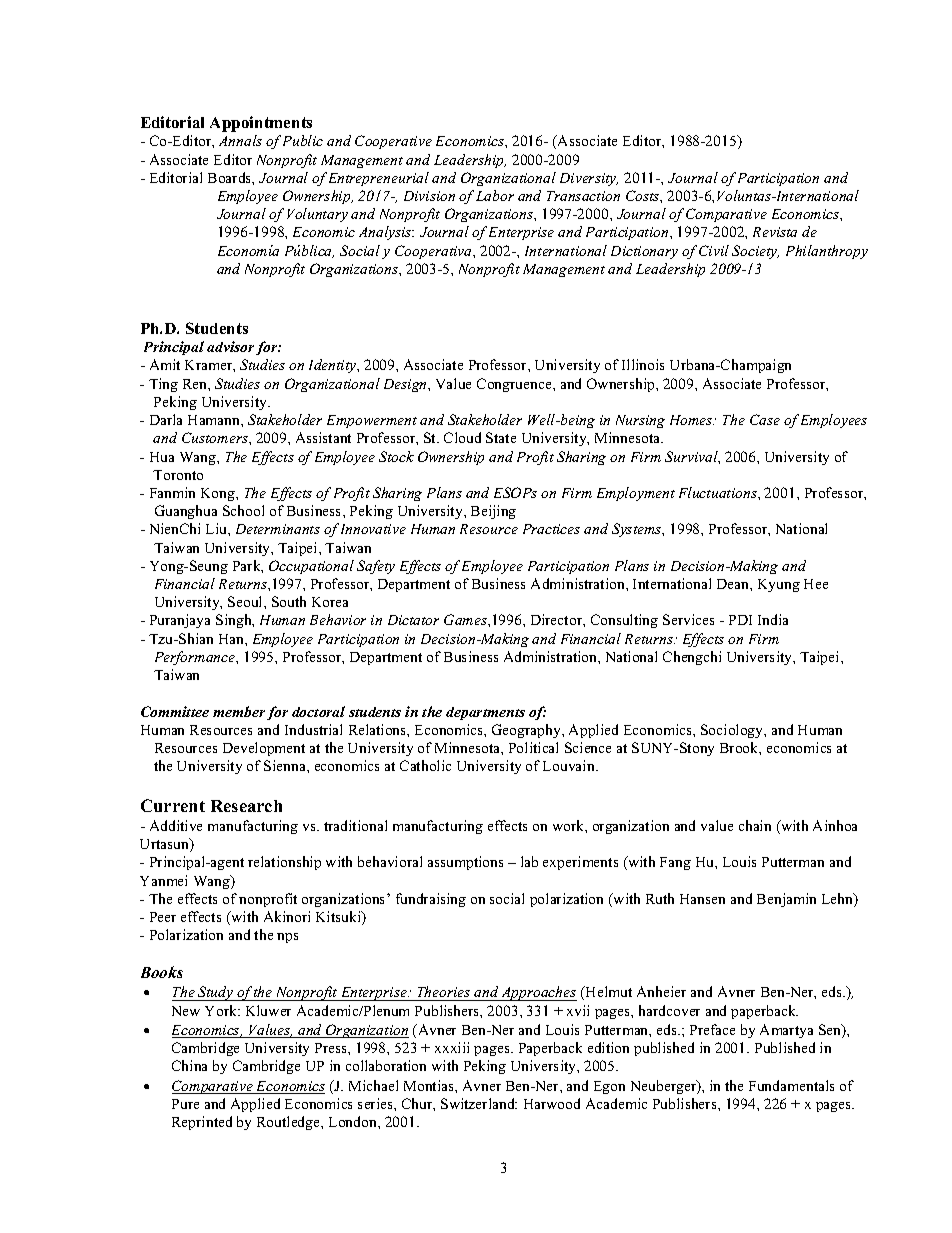 The width and height of the screenshot is (952, 1233). What do you see at coordinates (773, 619) in the screenshot?
I see `India` at bounding box center [773, 619].
